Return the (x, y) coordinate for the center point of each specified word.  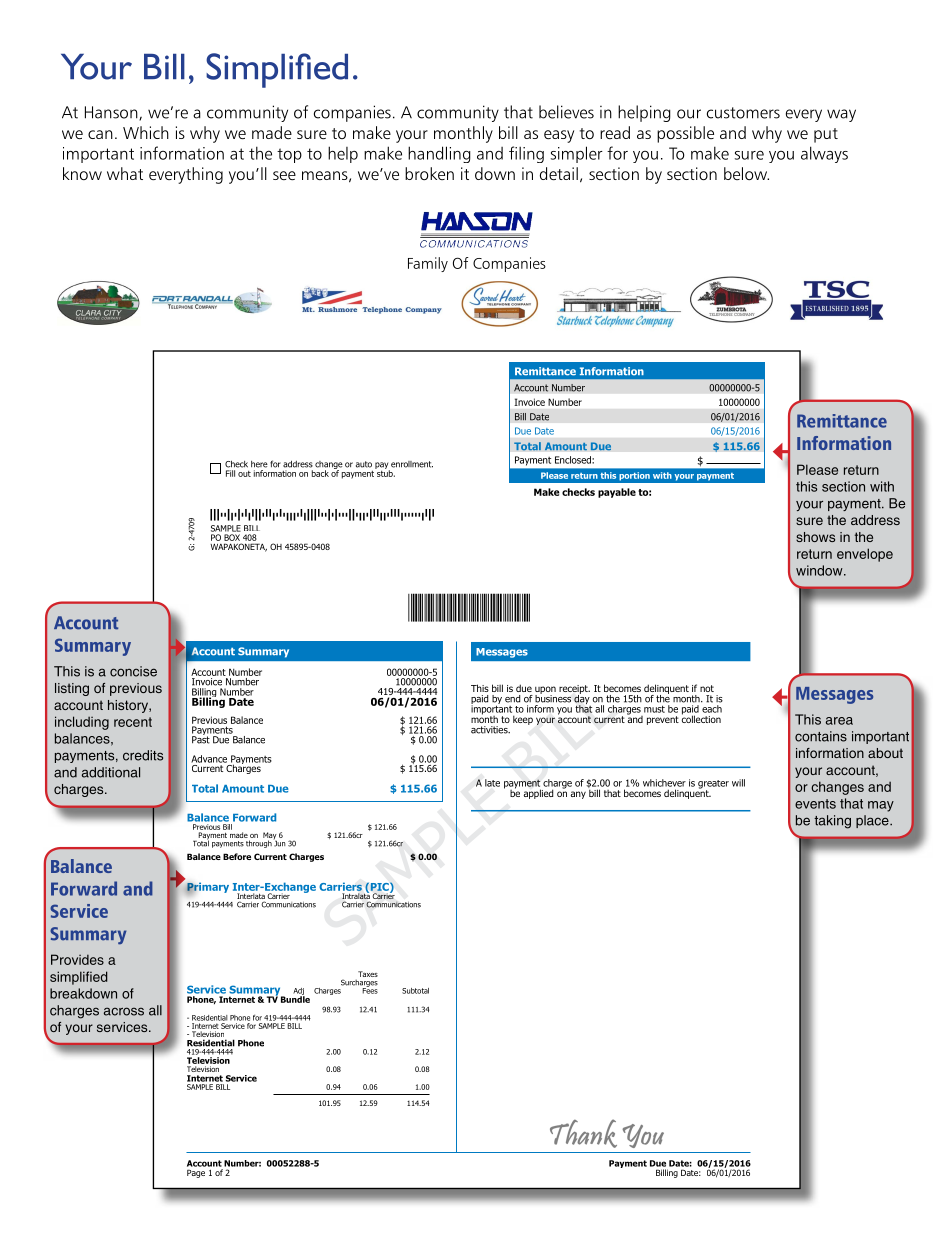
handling (439, 154)
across (124, 1011)
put (826, 135)
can (100, 134)
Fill (230, 473)
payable (617, 493)
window (820, 570)
